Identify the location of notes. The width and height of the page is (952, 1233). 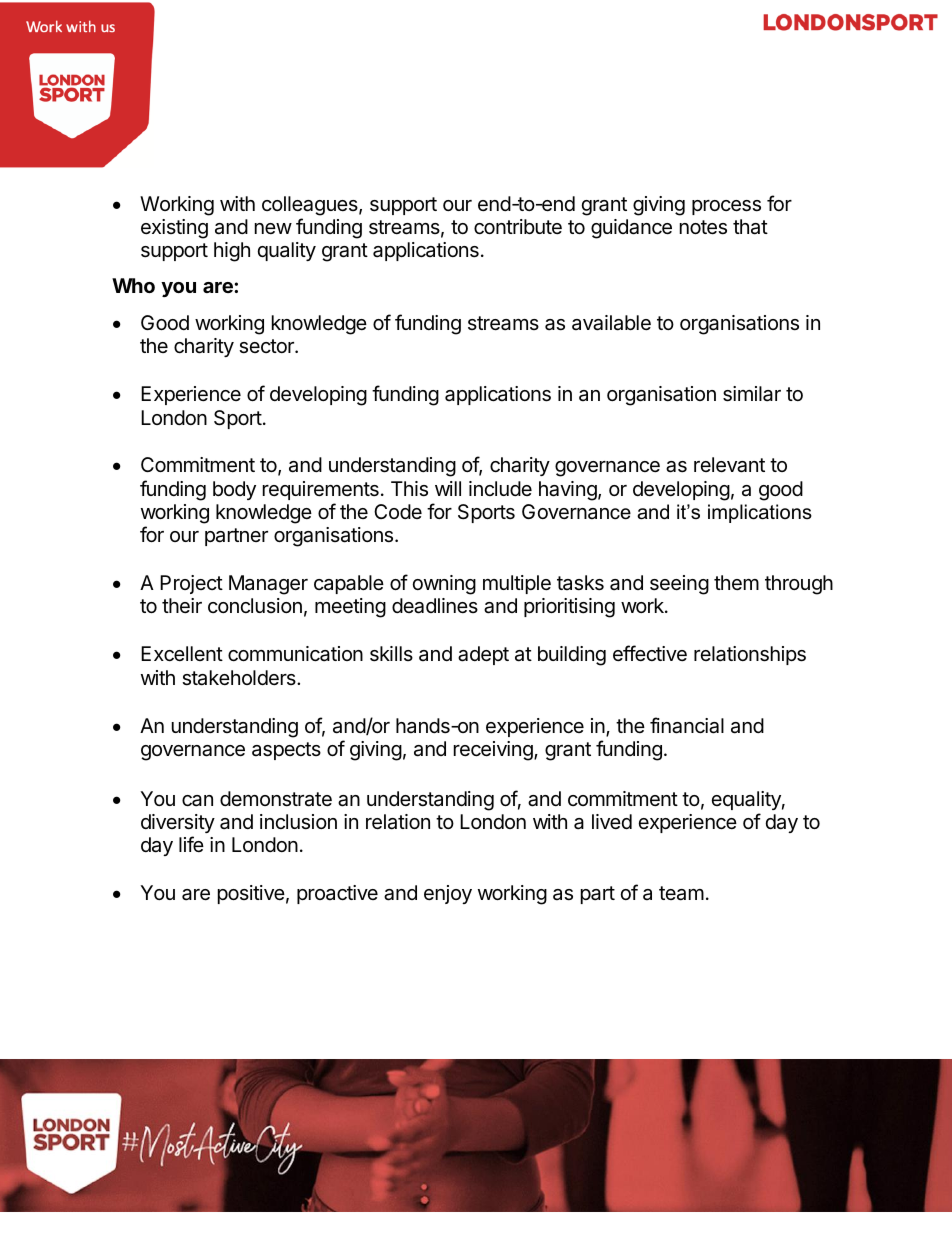
(703, 227).
